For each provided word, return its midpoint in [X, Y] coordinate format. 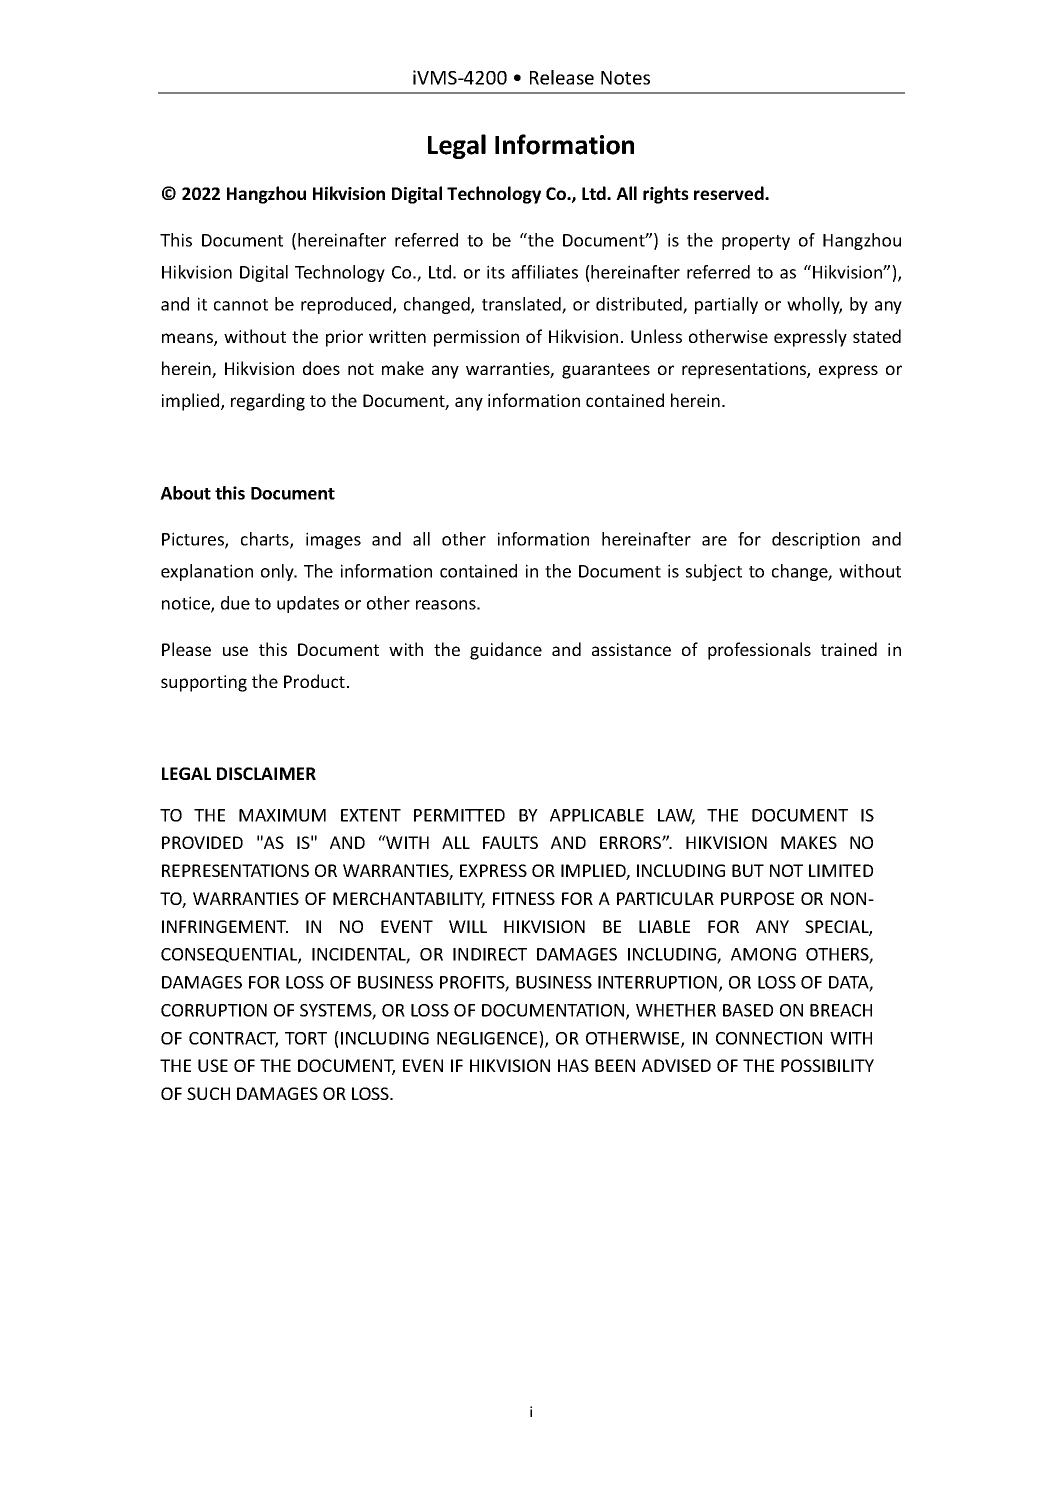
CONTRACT [233, 1039]
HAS [573, 1065]
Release [562, 77]
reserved [730, 193]
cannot [241, 305]
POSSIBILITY [827, 1065]
